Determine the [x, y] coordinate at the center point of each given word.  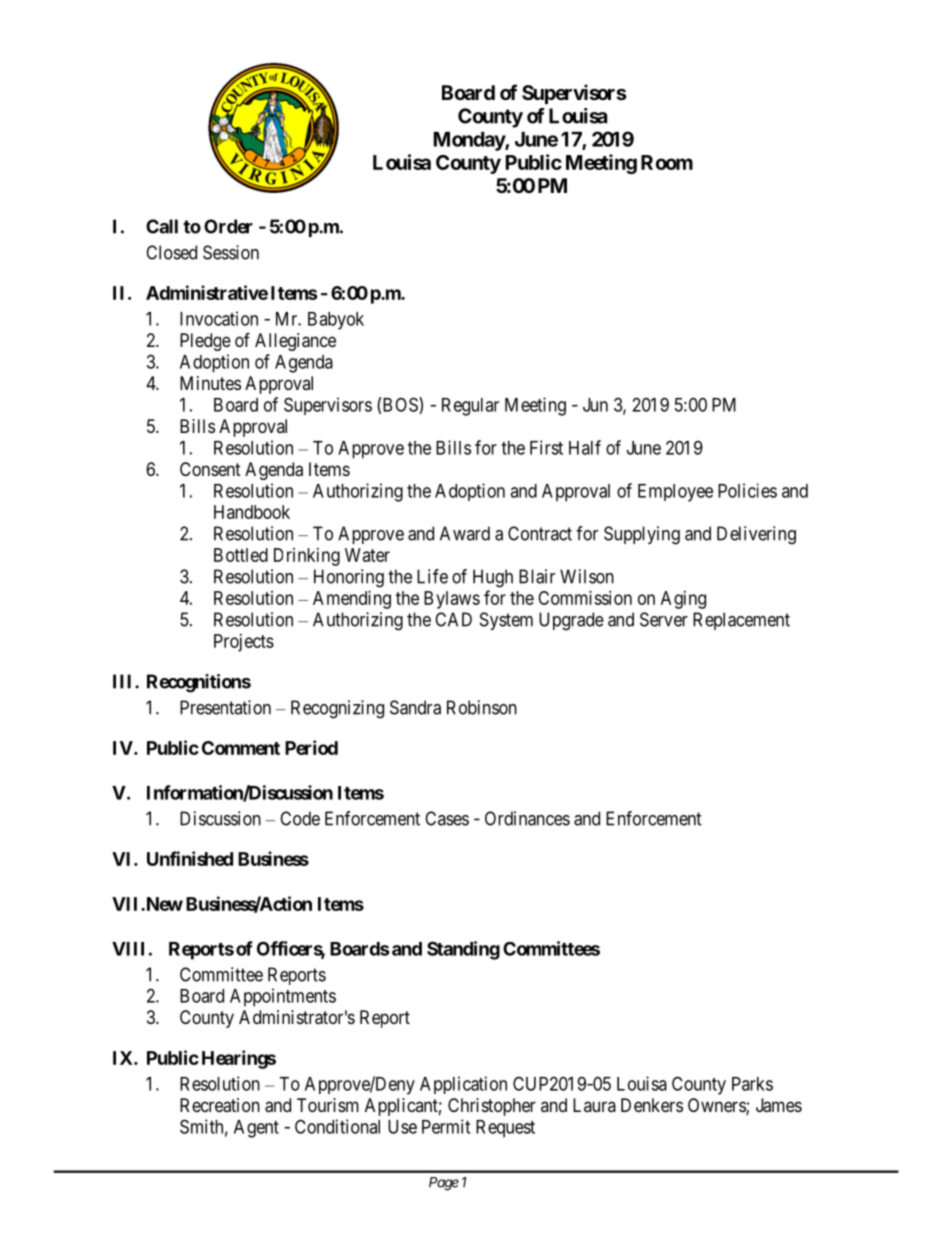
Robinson [482, 707]
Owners [717, 1106]
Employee [675, 493]
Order [228, 226]
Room [667, 162]
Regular [470, 407]
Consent [210, 469]
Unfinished [190, 858]
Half [585, 447]
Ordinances [527, 818]
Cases [447, 818]
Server [664, 619]
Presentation [225, 707]
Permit [446, 1126]
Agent [256, 1129]
